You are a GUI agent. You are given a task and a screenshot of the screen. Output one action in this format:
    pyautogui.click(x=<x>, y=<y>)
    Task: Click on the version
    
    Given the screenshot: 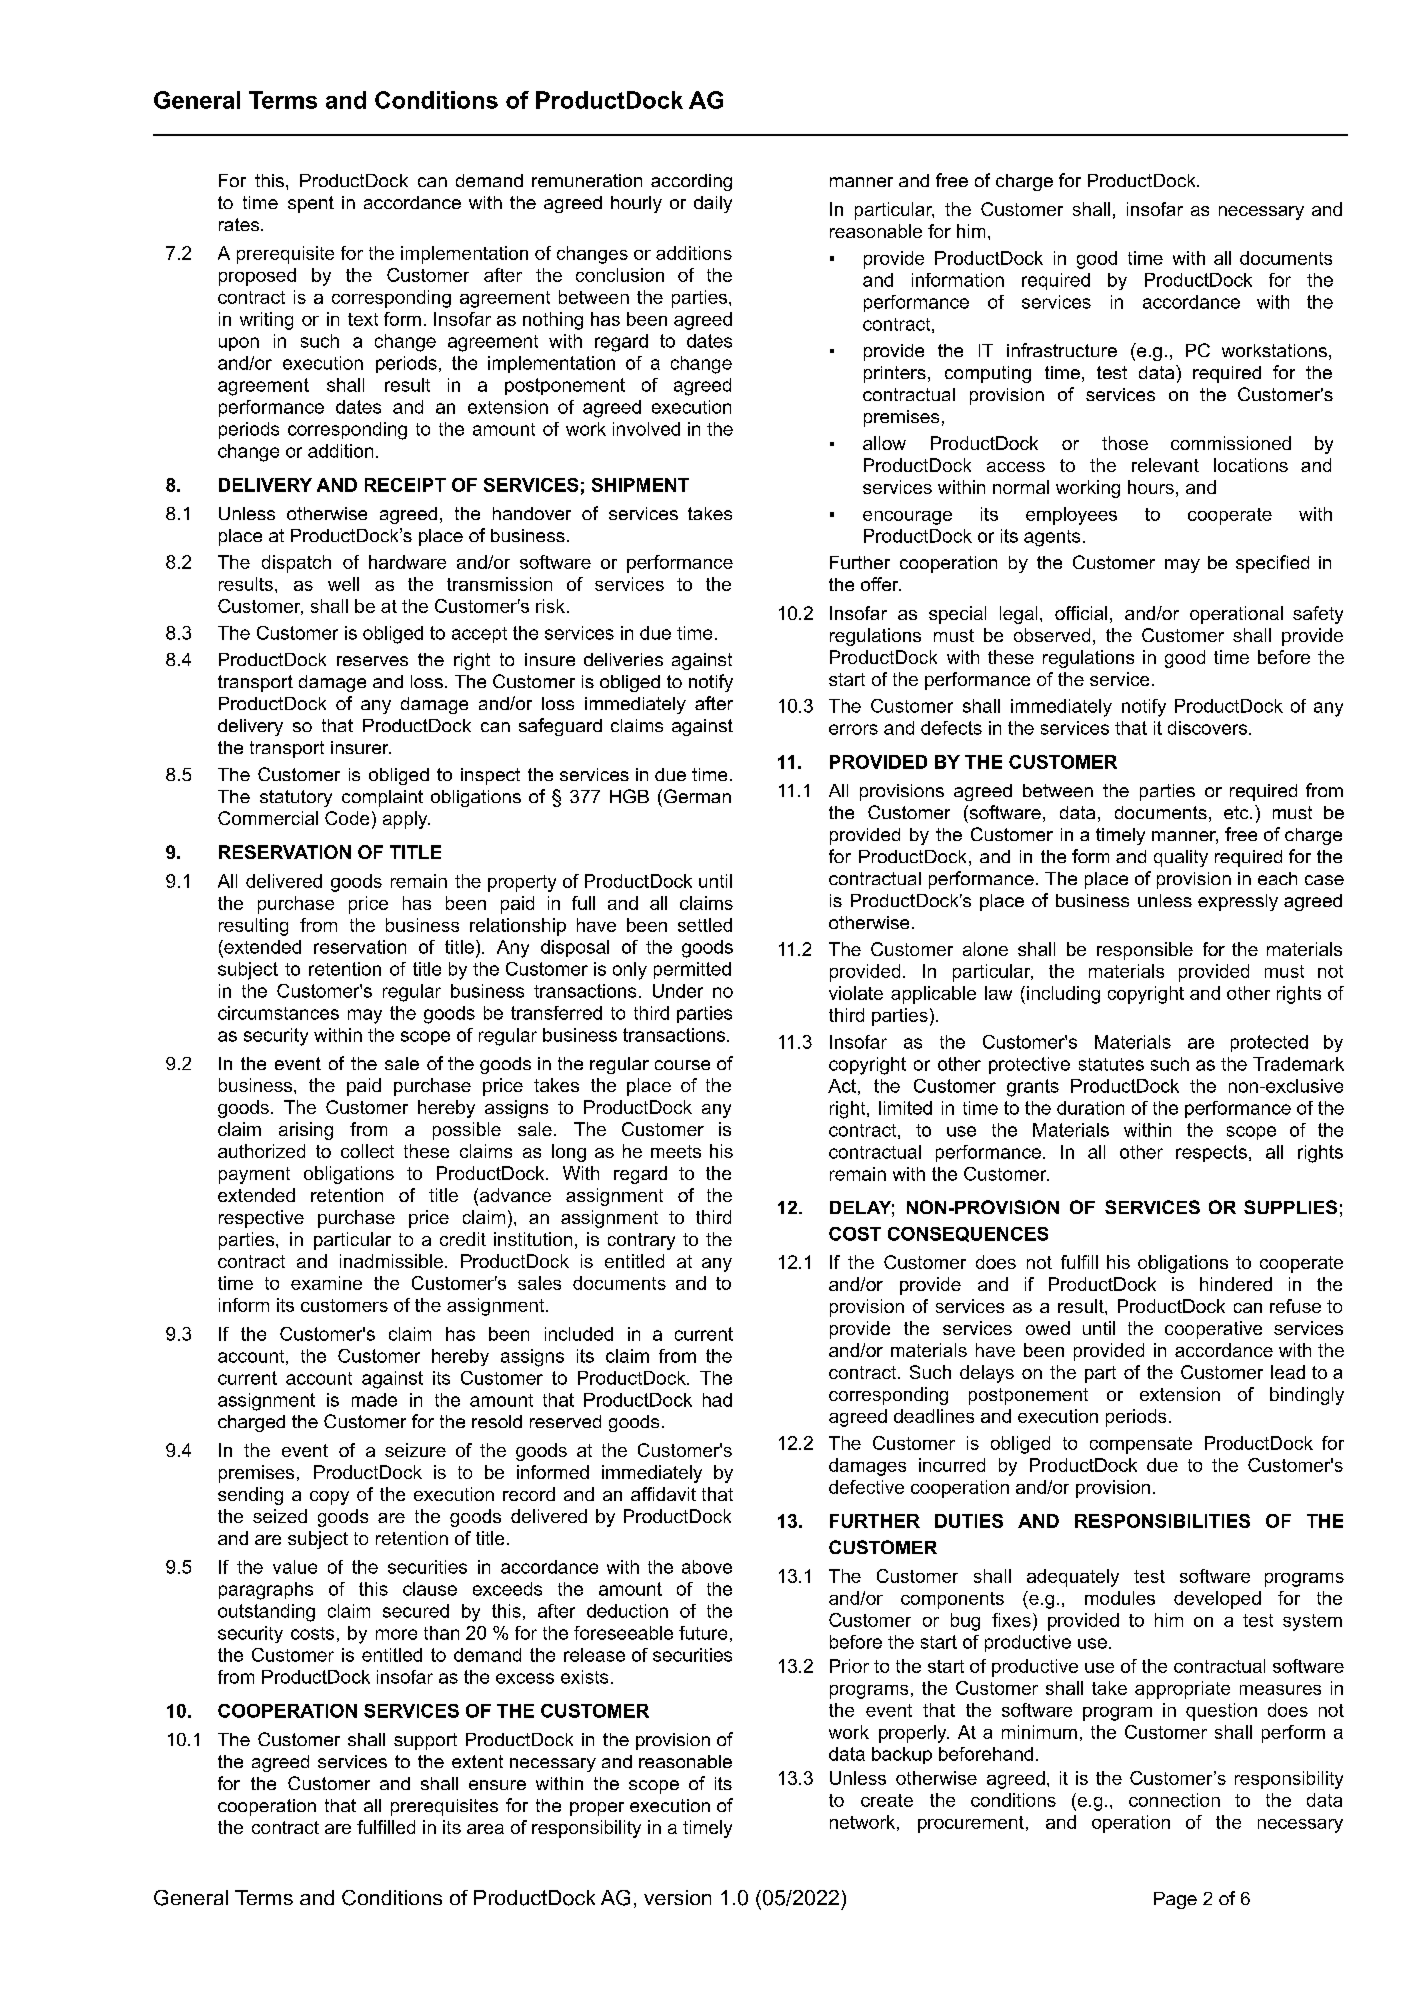 What is the action you would take?
    pyautogui.click(x=677, y=1897)
